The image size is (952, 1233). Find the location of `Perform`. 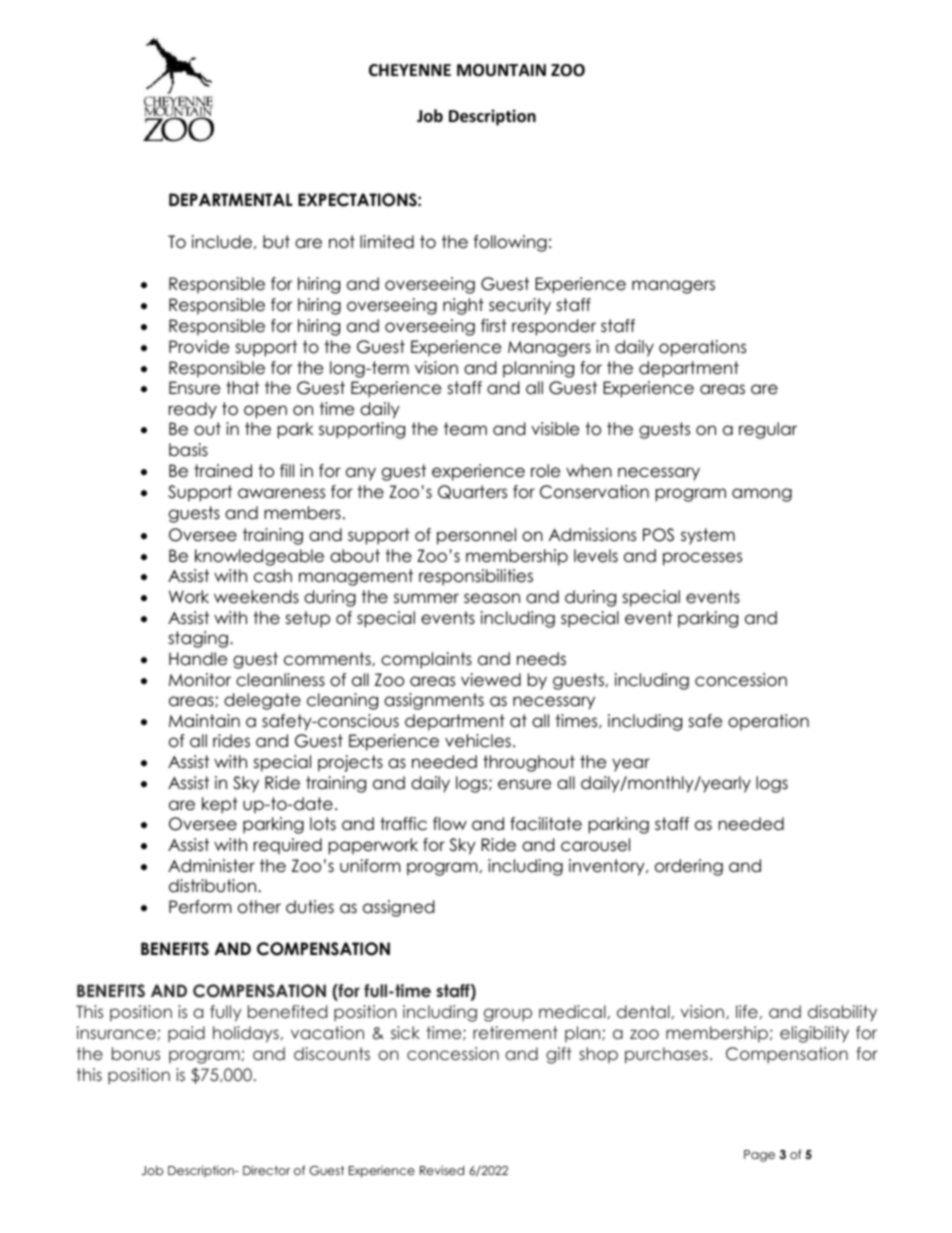

Perform is located at coordinates (200, 907).
